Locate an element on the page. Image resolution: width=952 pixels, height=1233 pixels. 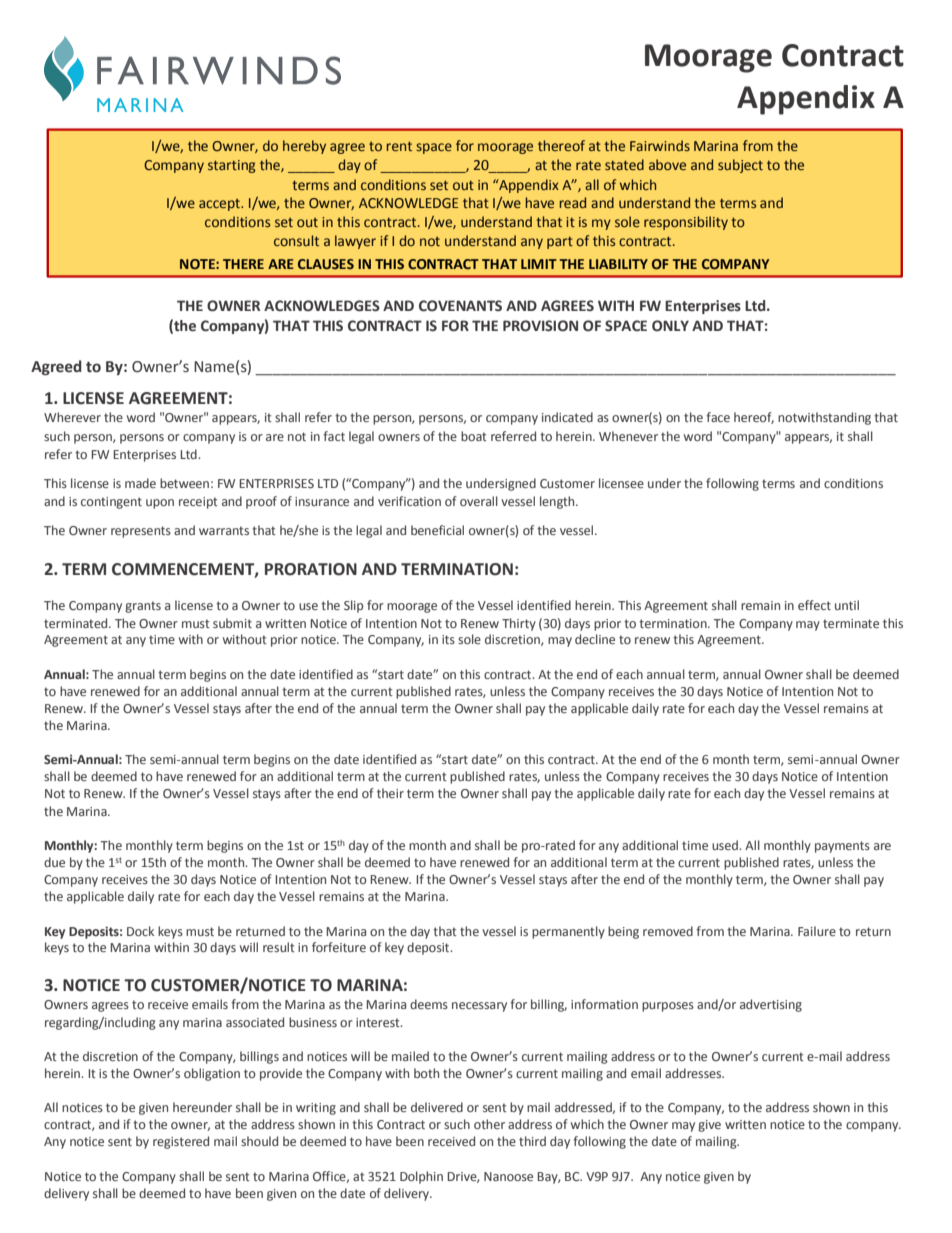
Thirty is located at coordinates (519, 624).
